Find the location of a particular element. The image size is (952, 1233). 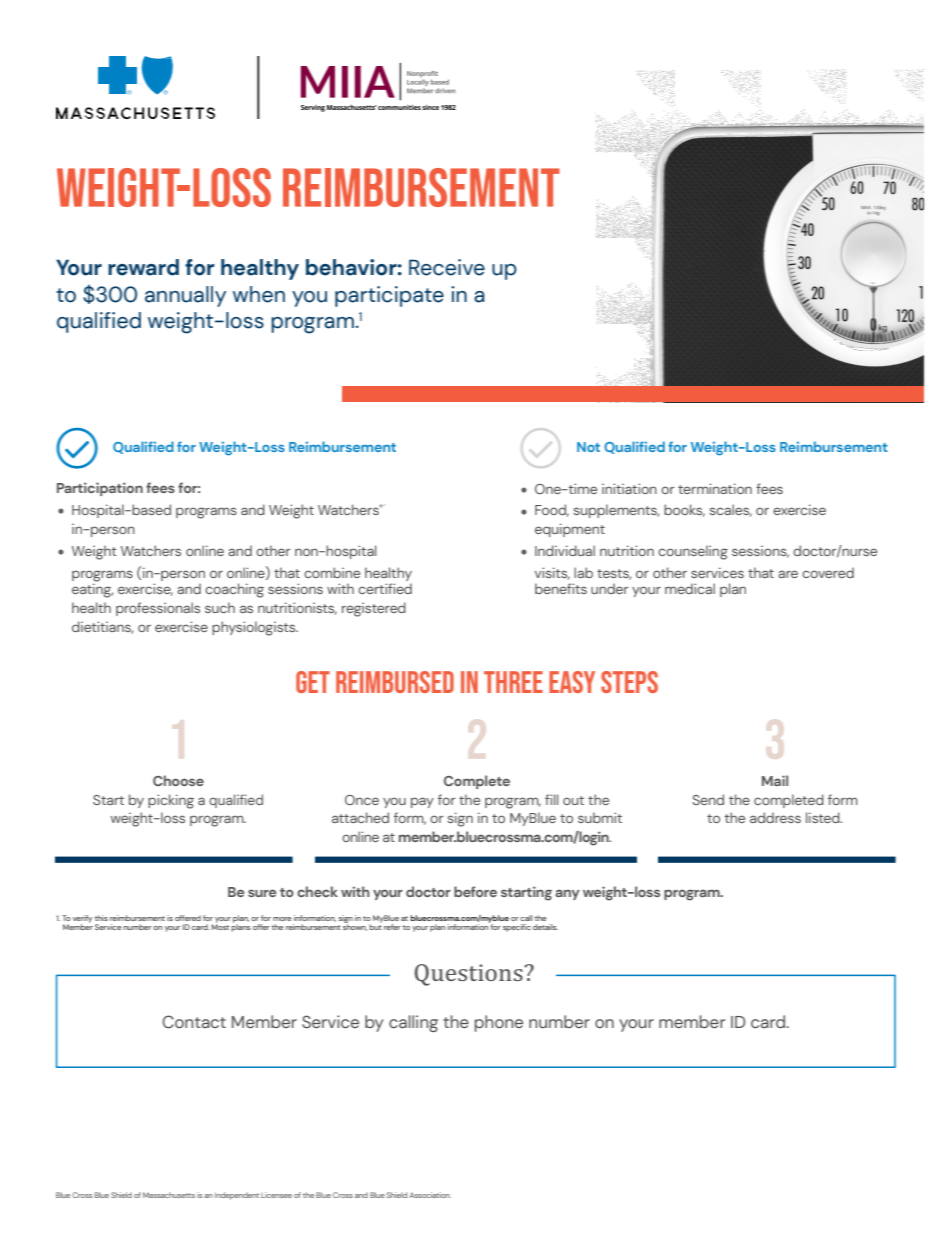

professionals is located at coordinates (158, 609).
